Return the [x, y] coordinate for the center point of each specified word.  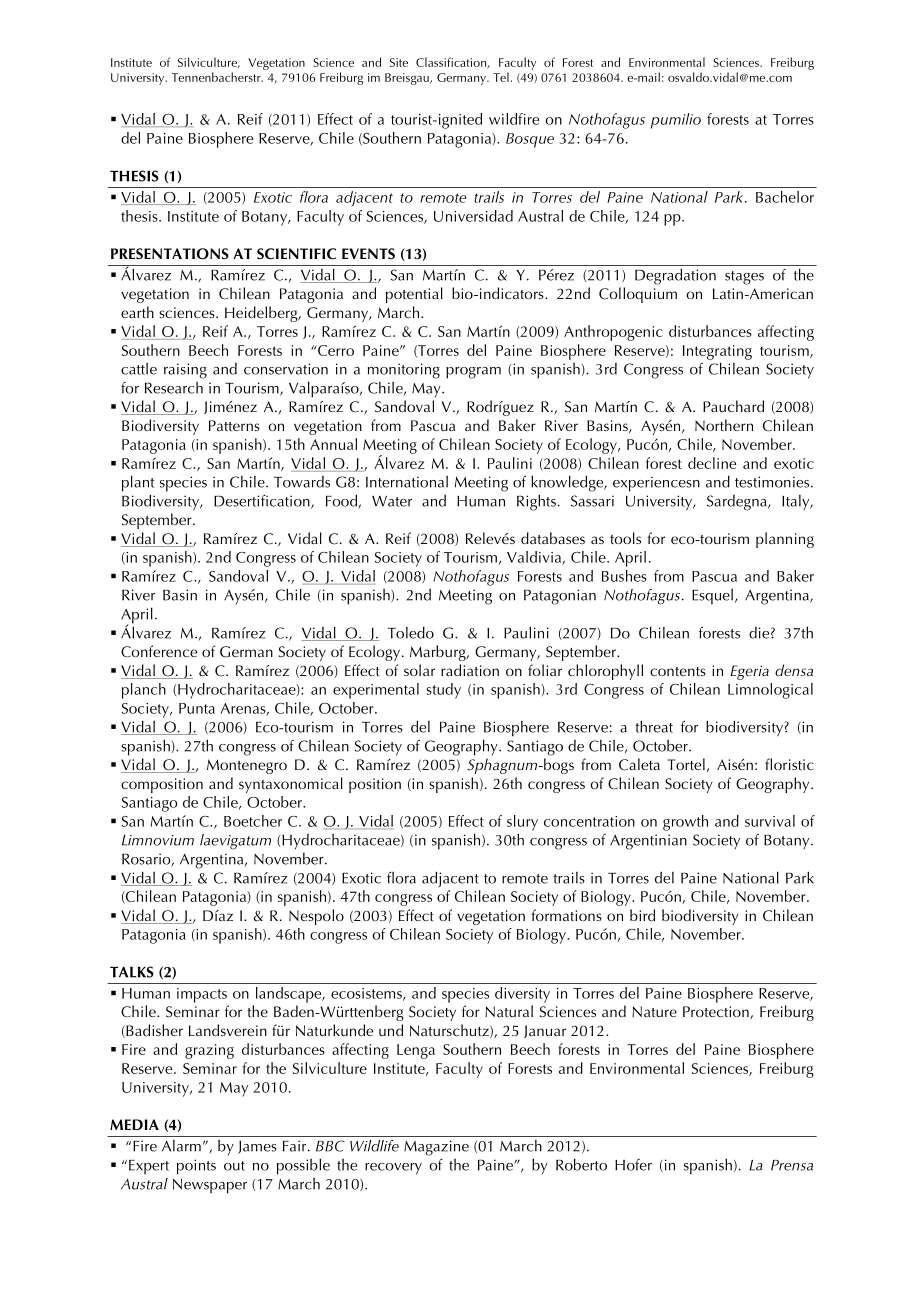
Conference [159, 651]
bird [642, 915]
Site [399, 62]
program [473, 373]
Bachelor [785, 197]
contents [678, 671]
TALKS [132, 972]
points [196, 1167]
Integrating [717, 352]
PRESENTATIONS [170, 254]
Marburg [439, 653]
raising [185, 371]
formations [566, 915]
